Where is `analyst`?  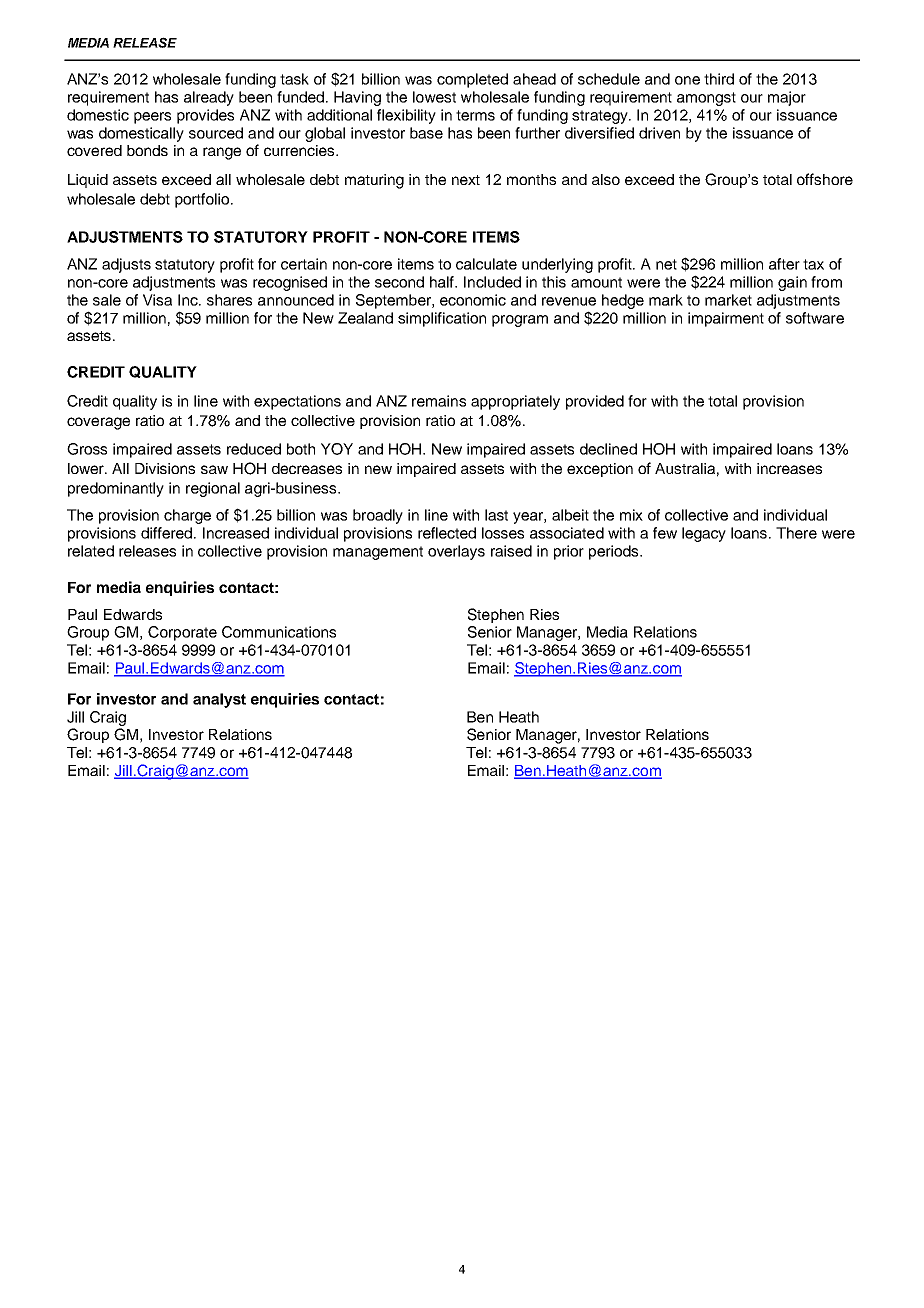
analyst is located at coordinates (219, 700).
